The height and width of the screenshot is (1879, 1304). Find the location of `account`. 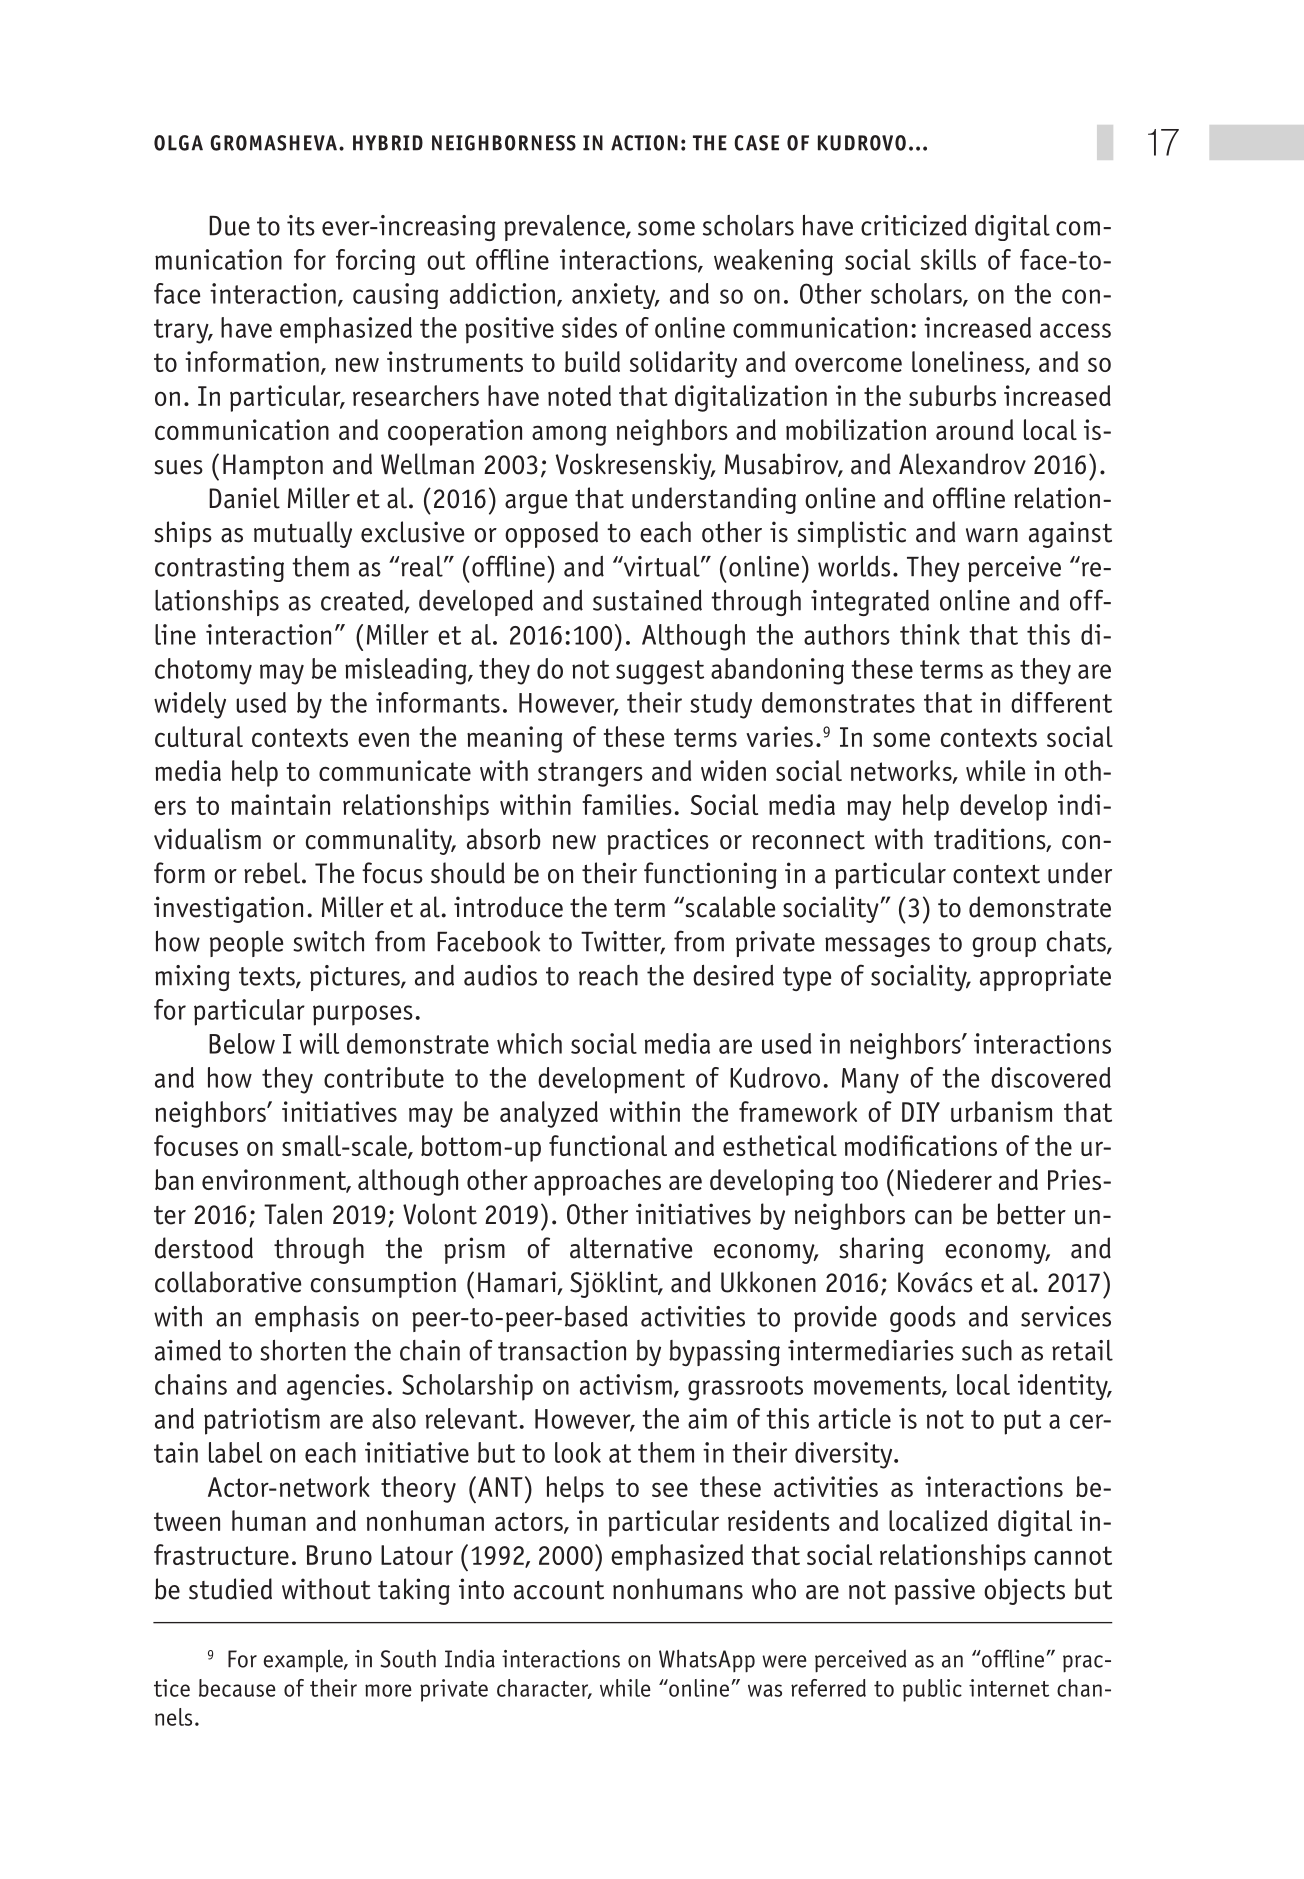

account is located at coordinates (559, 1590).
